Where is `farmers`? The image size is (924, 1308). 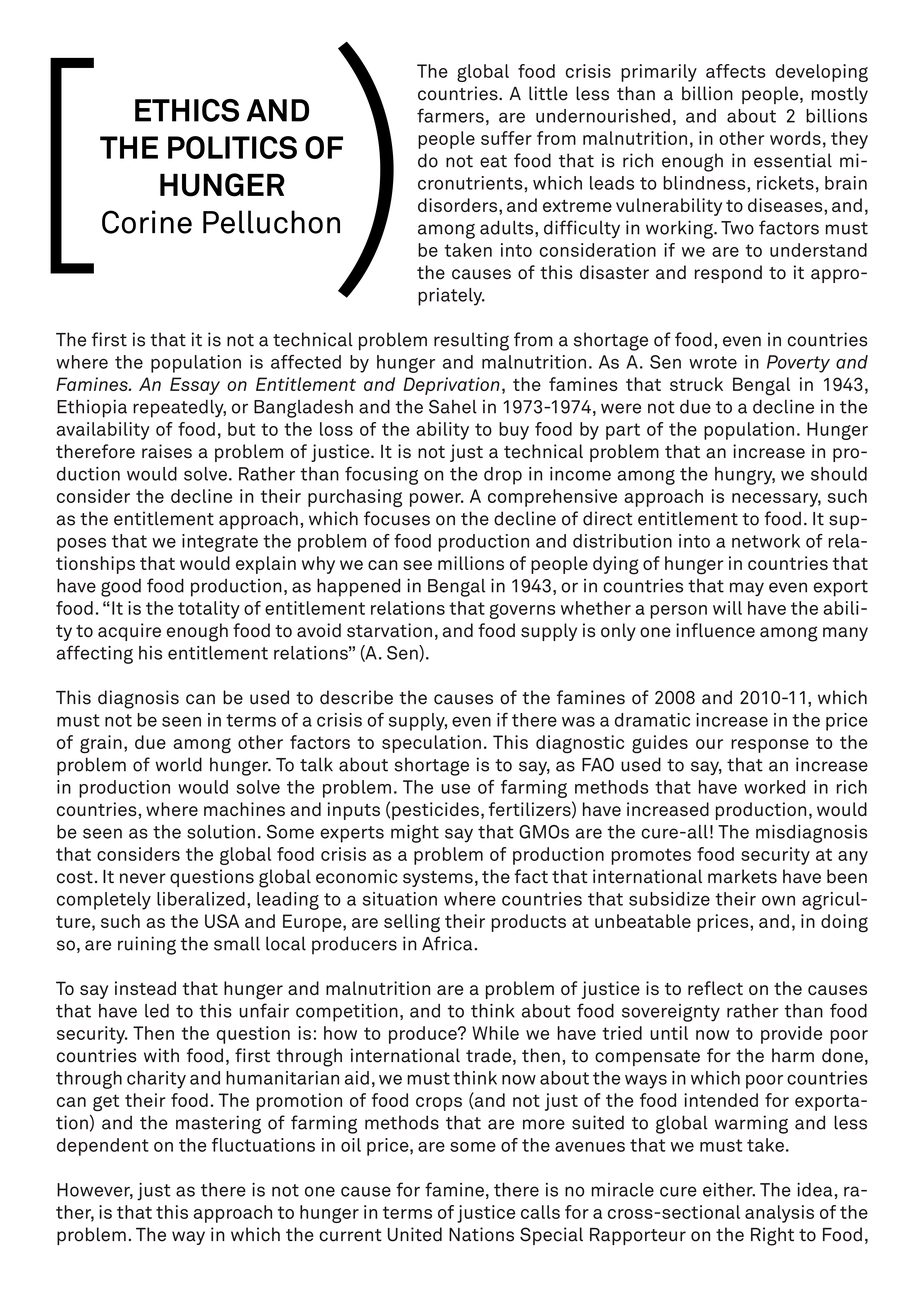
farmers is located at coordinates (450, 115).
